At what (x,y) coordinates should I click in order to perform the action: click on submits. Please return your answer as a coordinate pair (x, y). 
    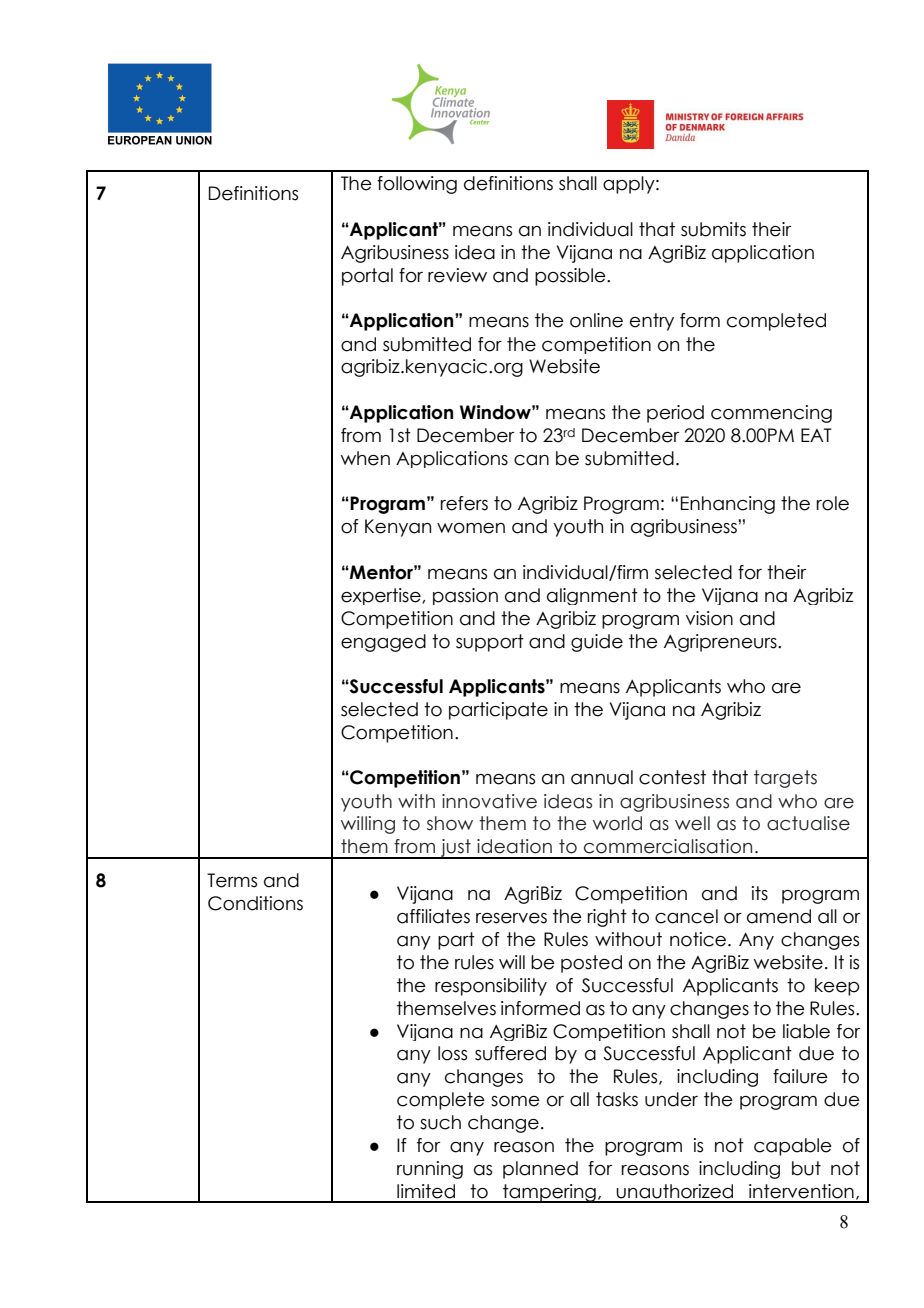
    Looking at the image, I should click on (713, 229).
